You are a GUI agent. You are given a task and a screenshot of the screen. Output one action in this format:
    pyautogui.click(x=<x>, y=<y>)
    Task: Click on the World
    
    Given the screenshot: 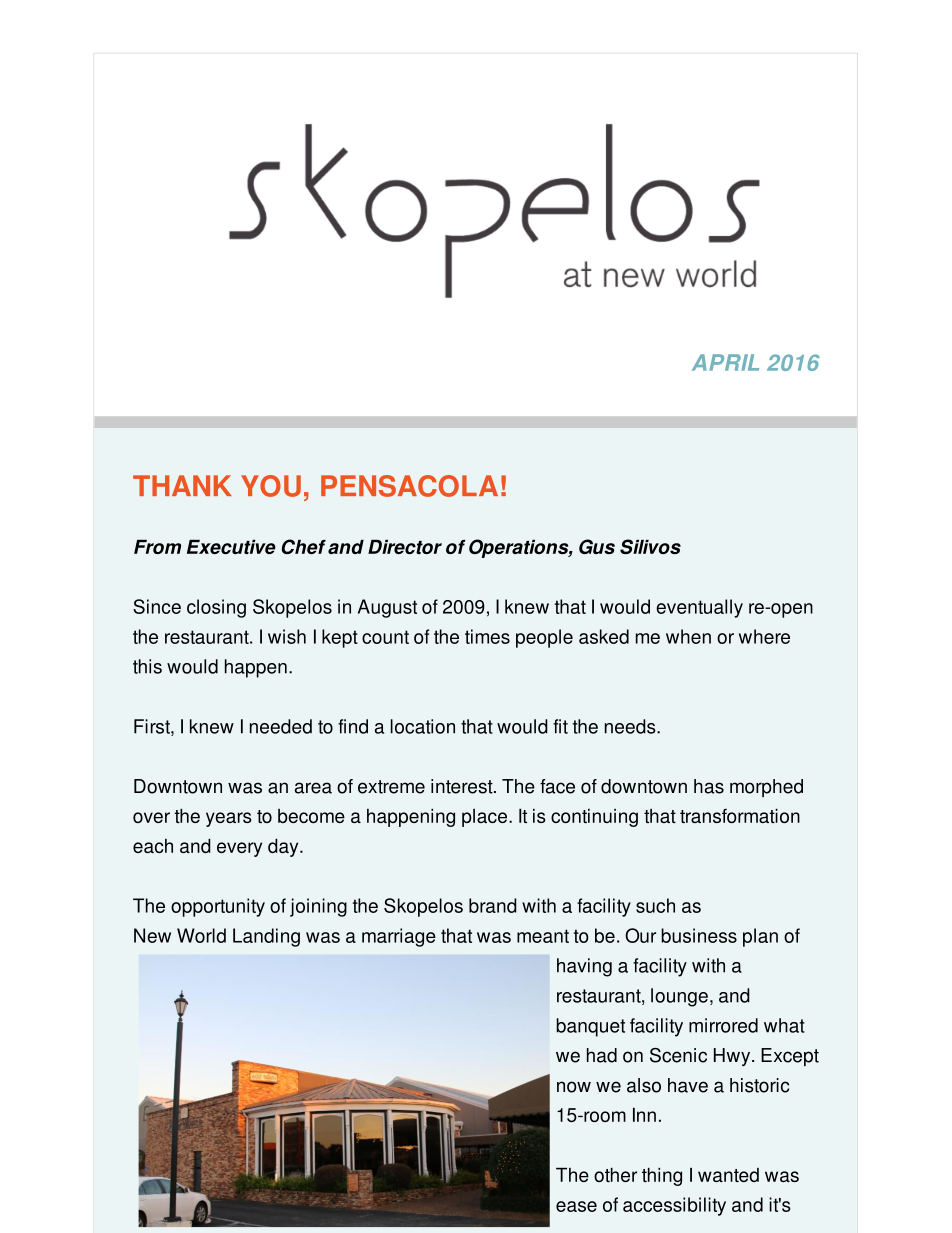 What is the action you would take?
    pyautogui.click(x=201, y=935)
